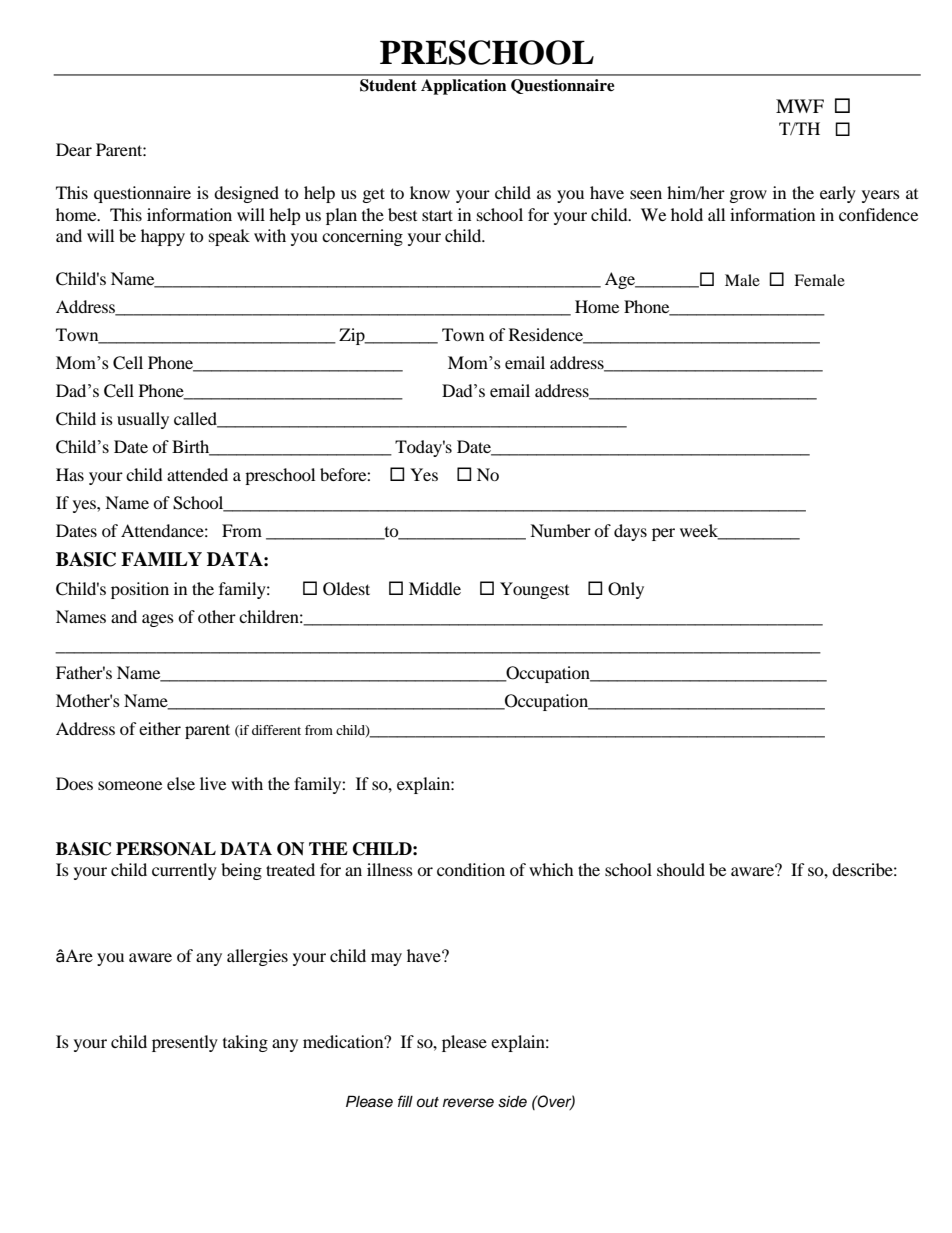  What do you see at coordinates (681, 869) in the screenshot?
I see `should` at bounding box center [681, 869].
